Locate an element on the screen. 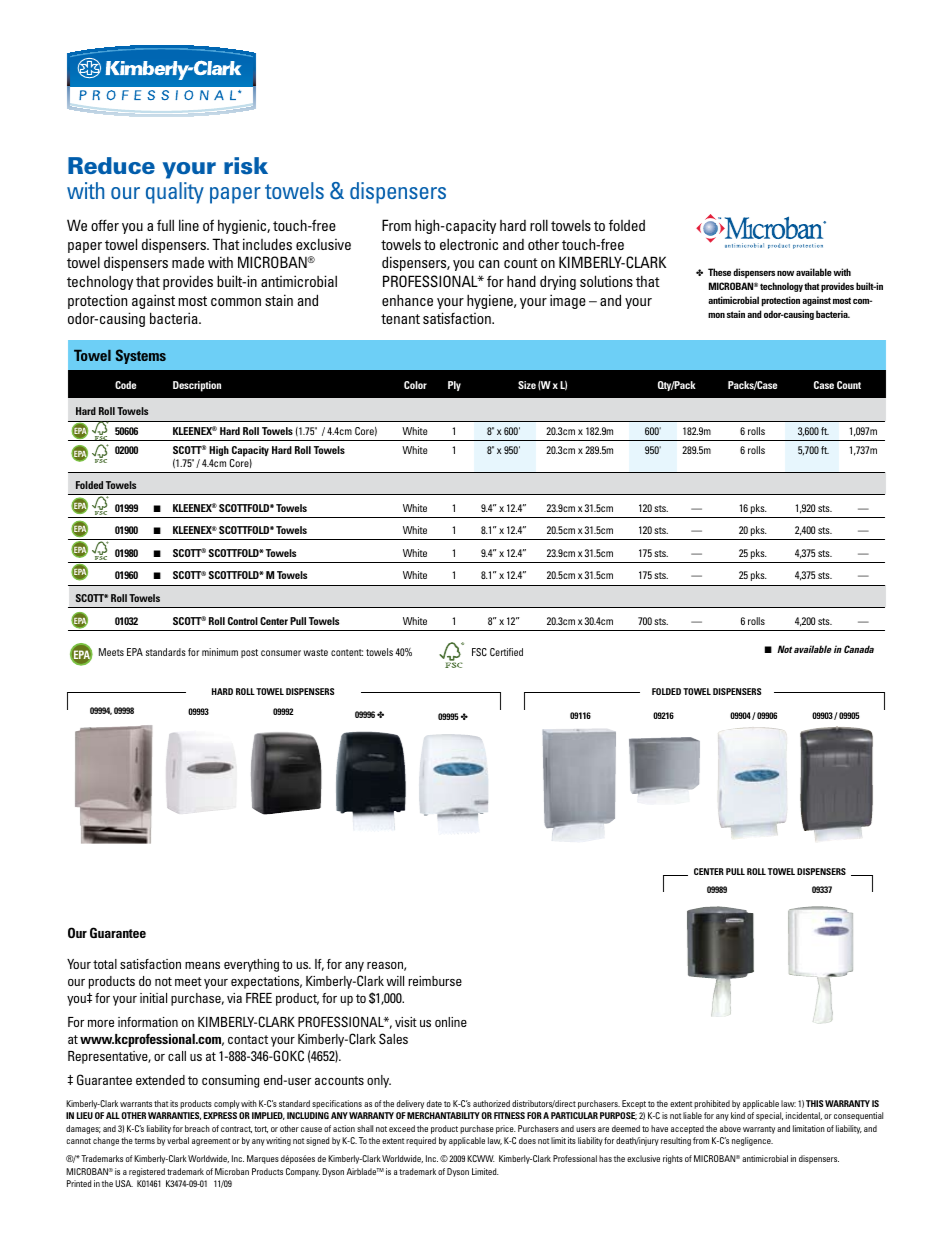  Description is located at coordinates (197, 386).
